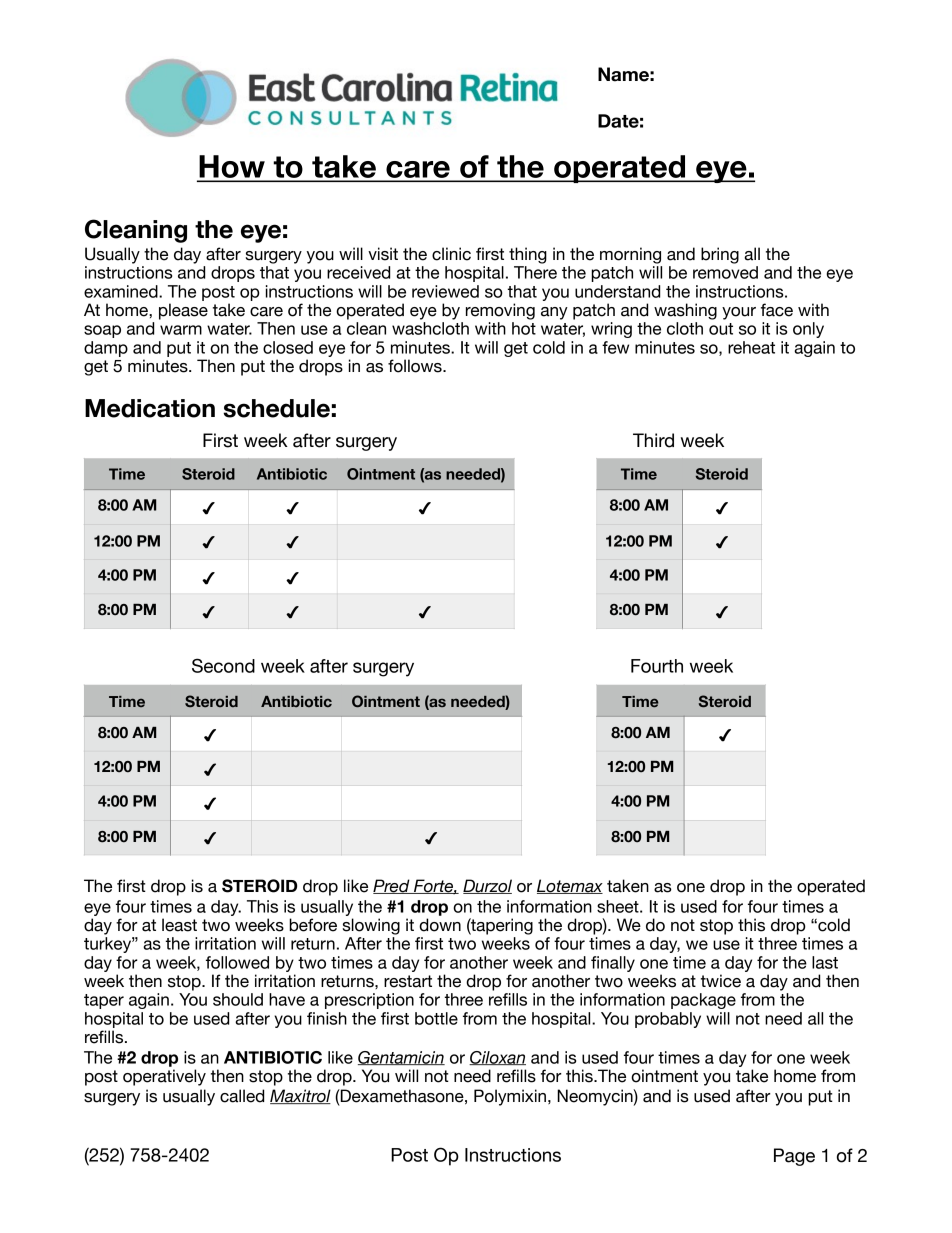  I want to click on least, so click(179, 925).
